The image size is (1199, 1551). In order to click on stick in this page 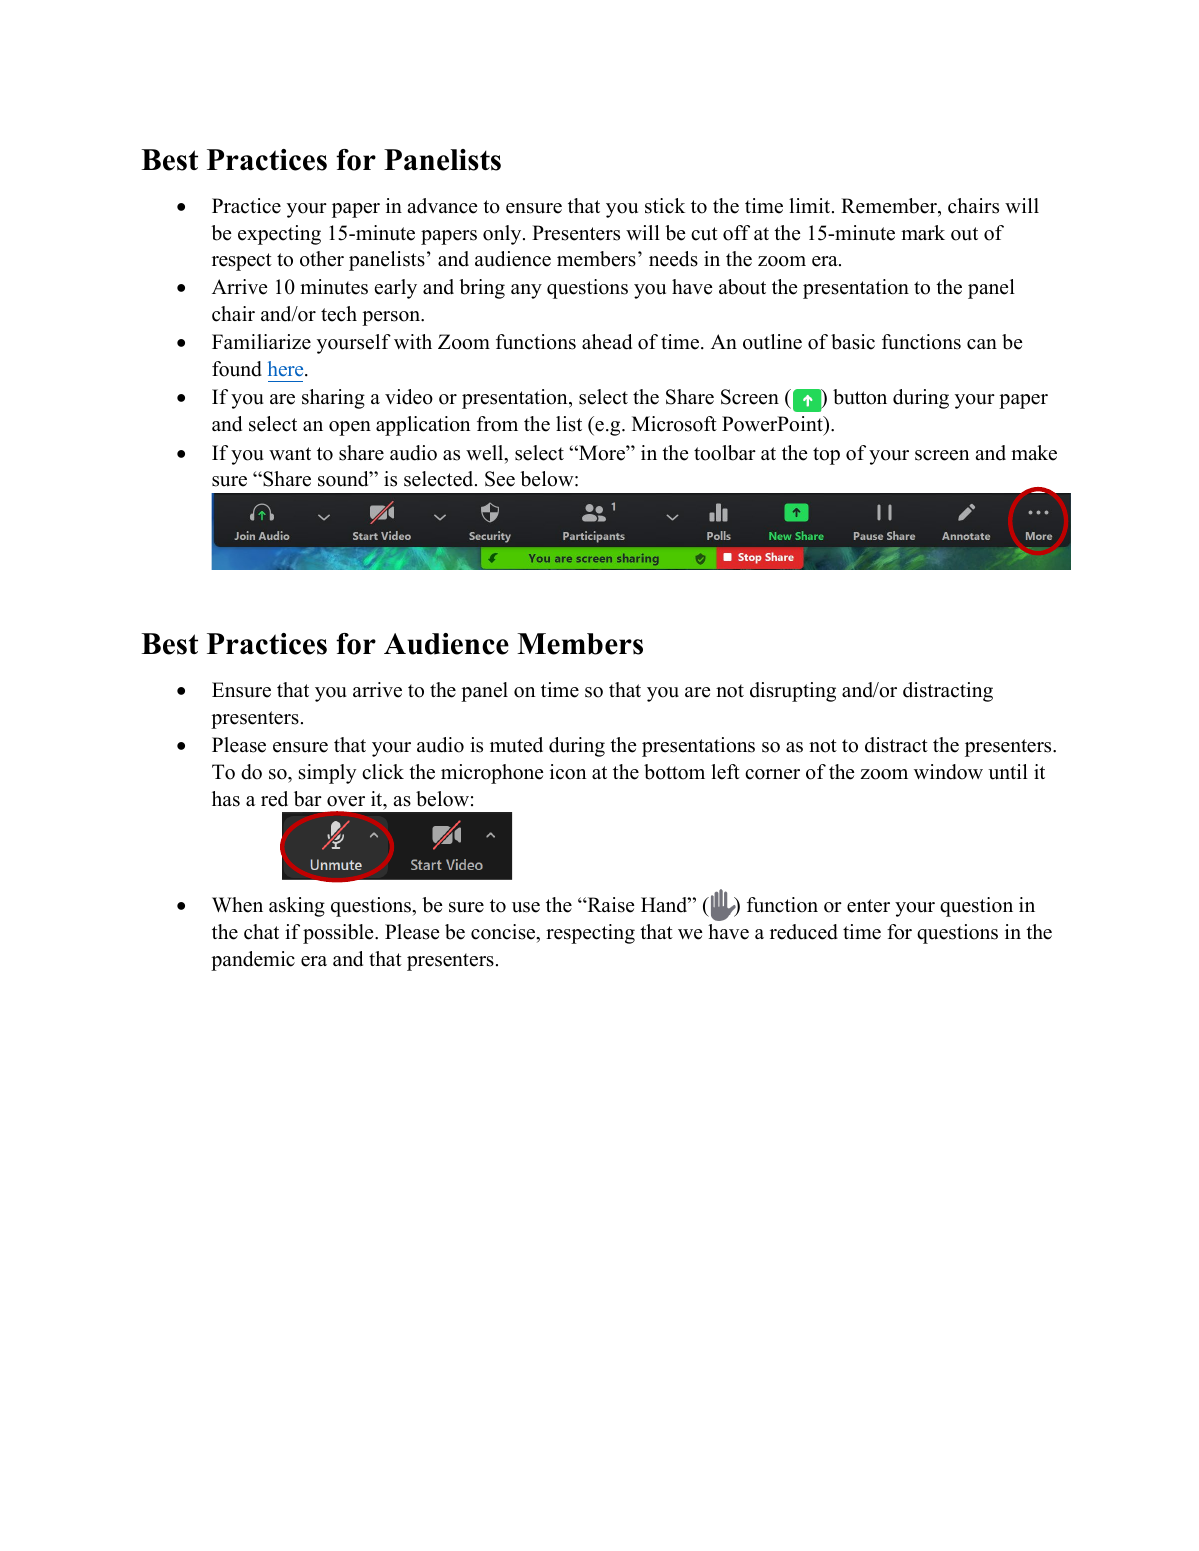, I will do `click(665, 206)`.
